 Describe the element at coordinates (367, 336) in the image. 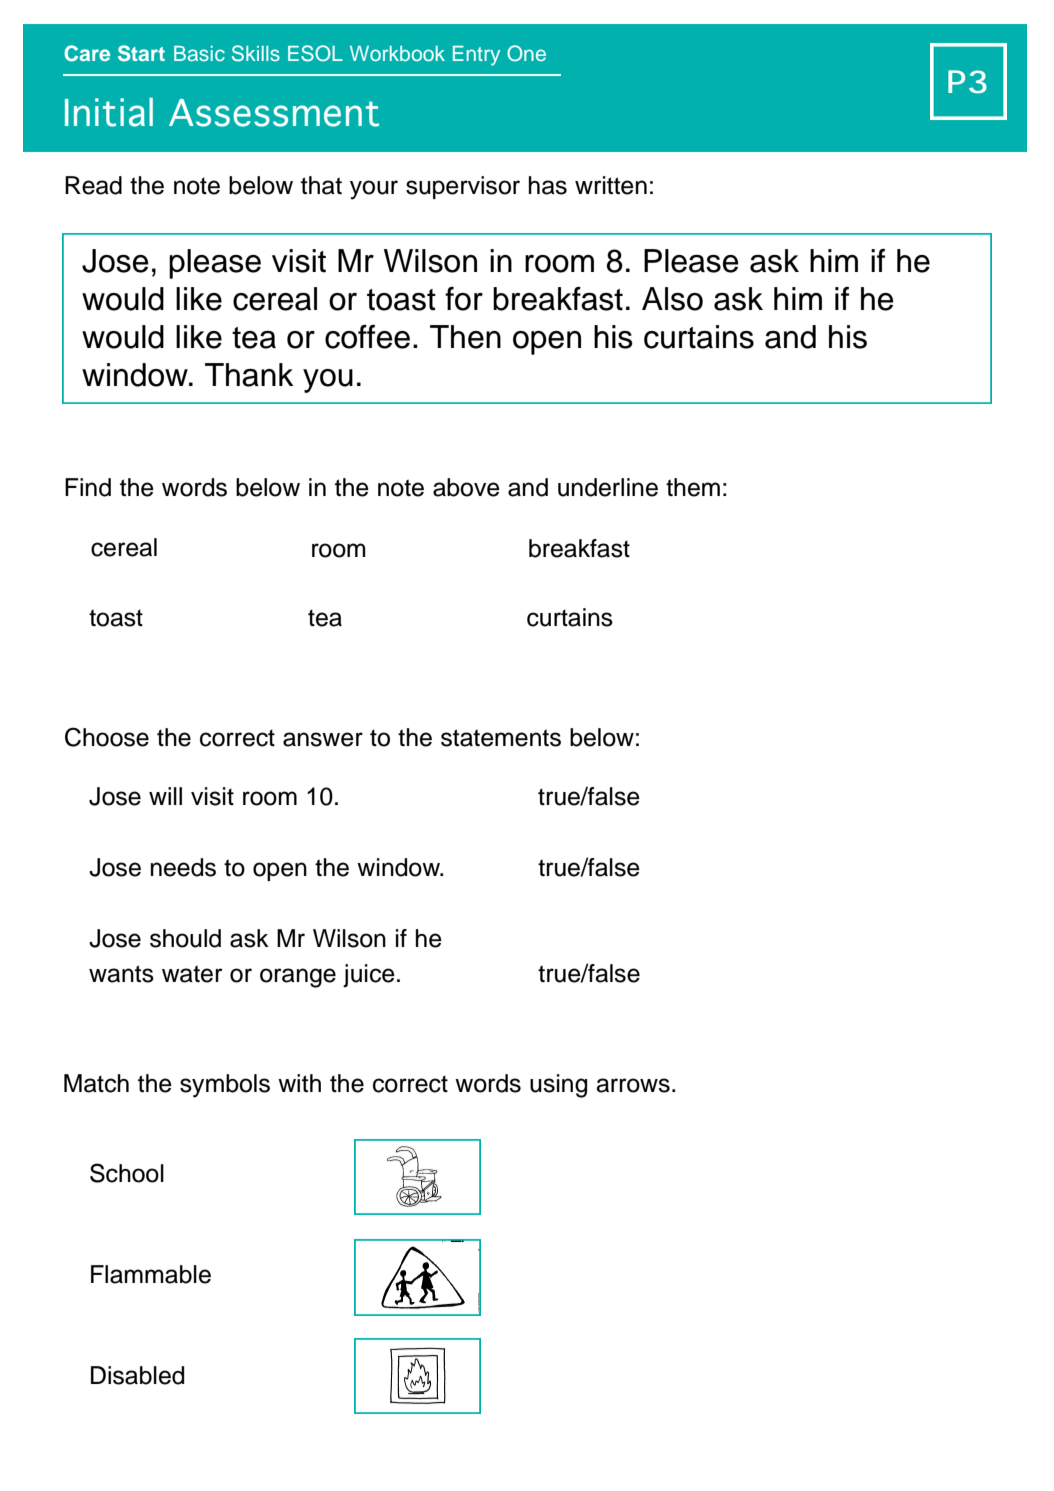

I see `coffee` at that location.
